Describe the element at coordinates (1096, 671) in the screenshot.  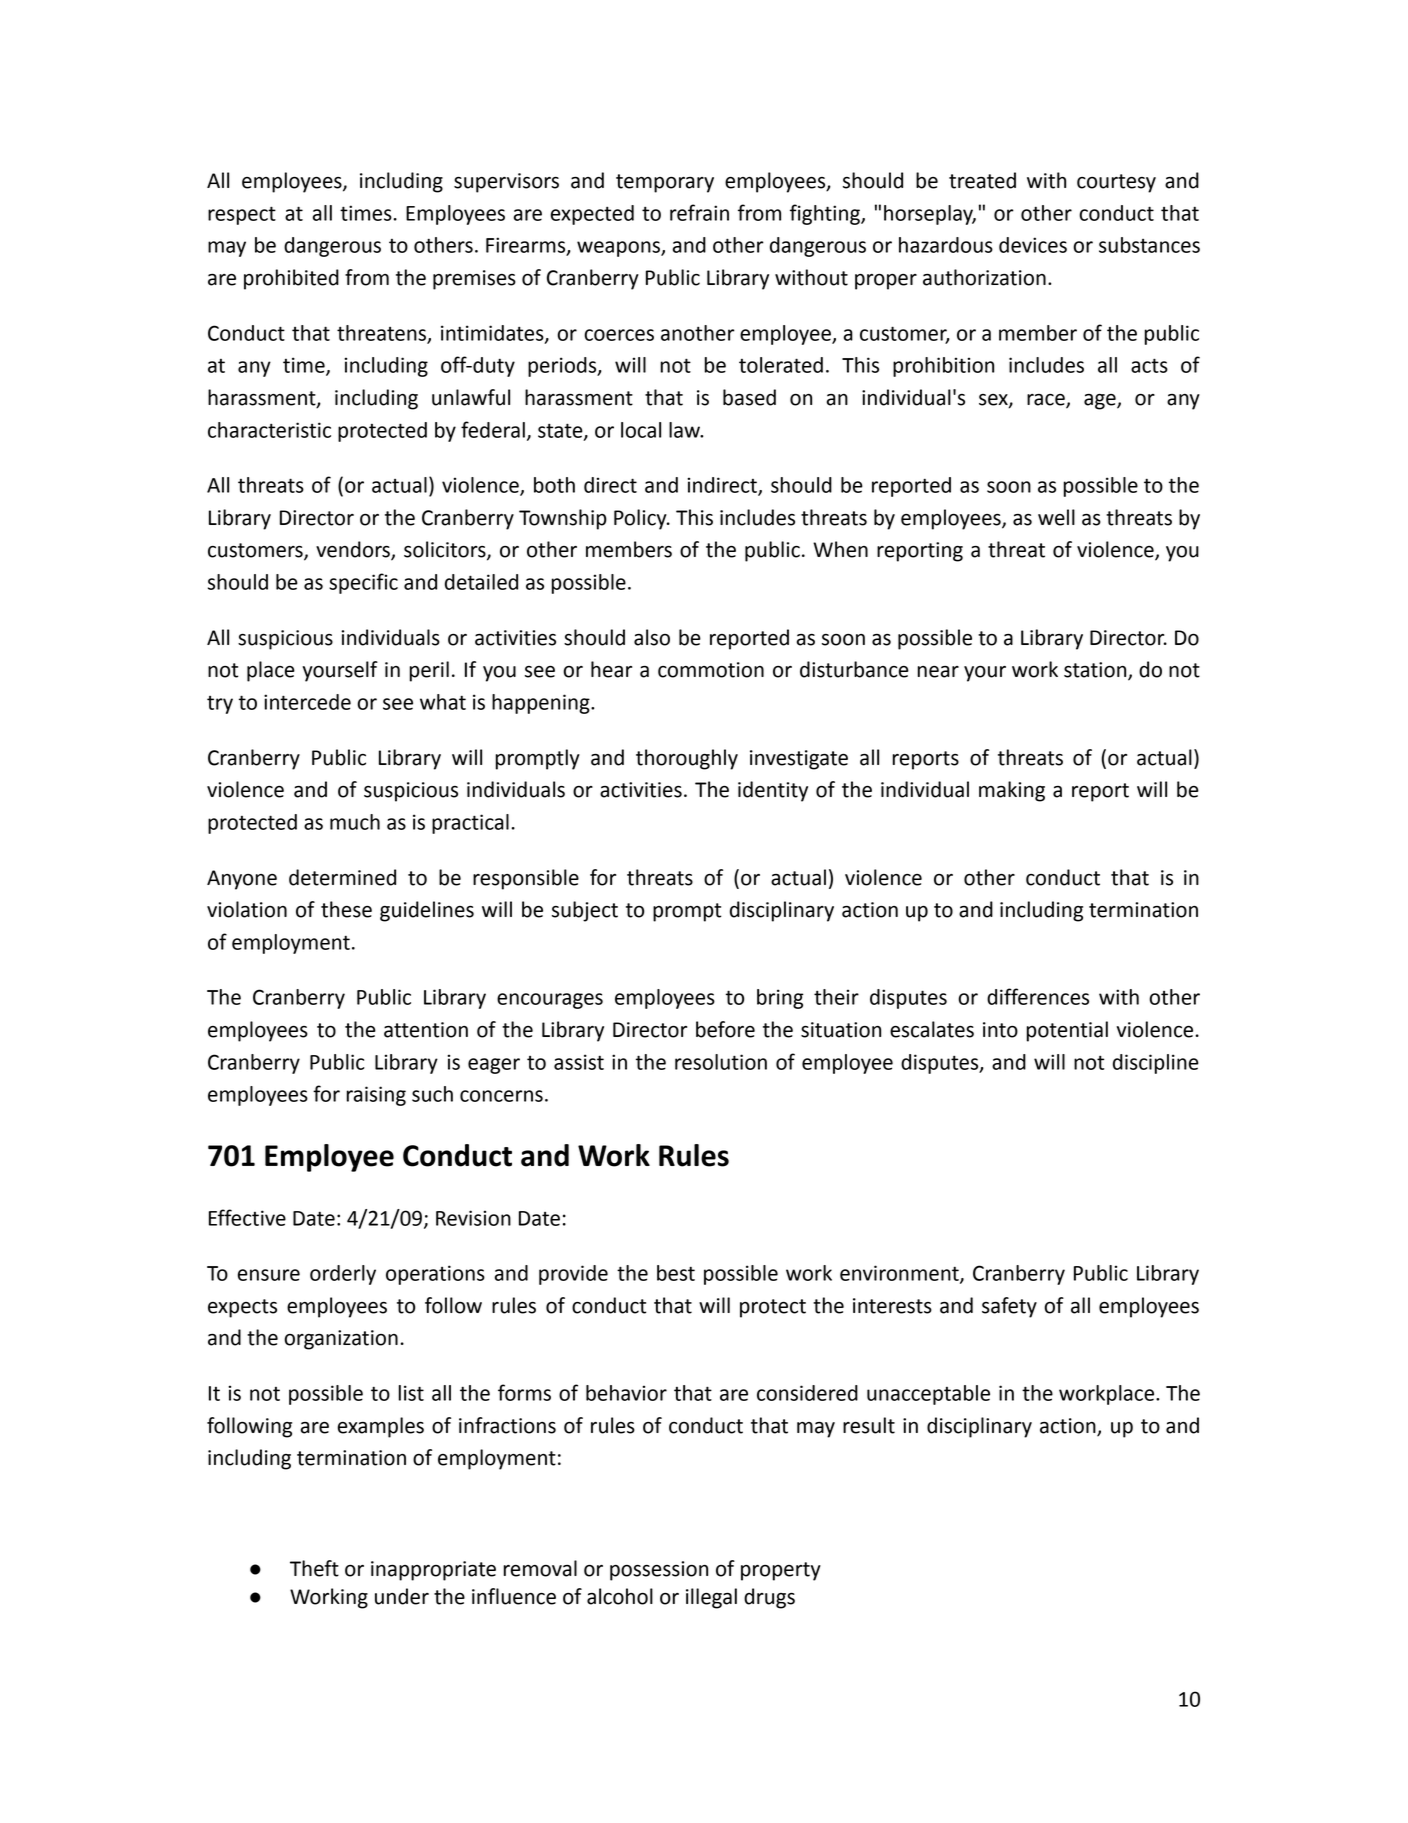
I see `station` at that location.
